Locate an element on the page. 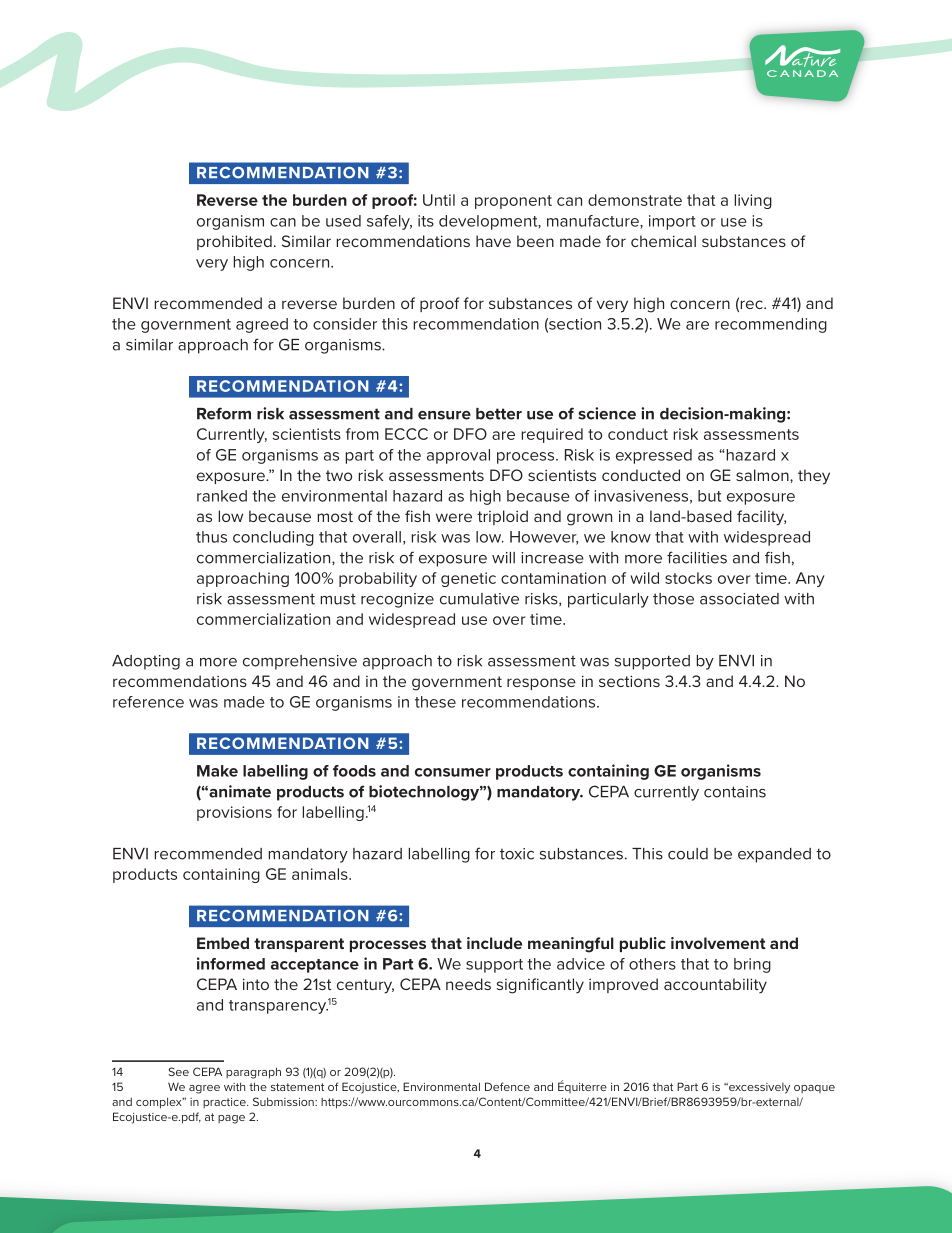 This document has height=1233, width=952. consumer is located at coordinates (453, 772).
